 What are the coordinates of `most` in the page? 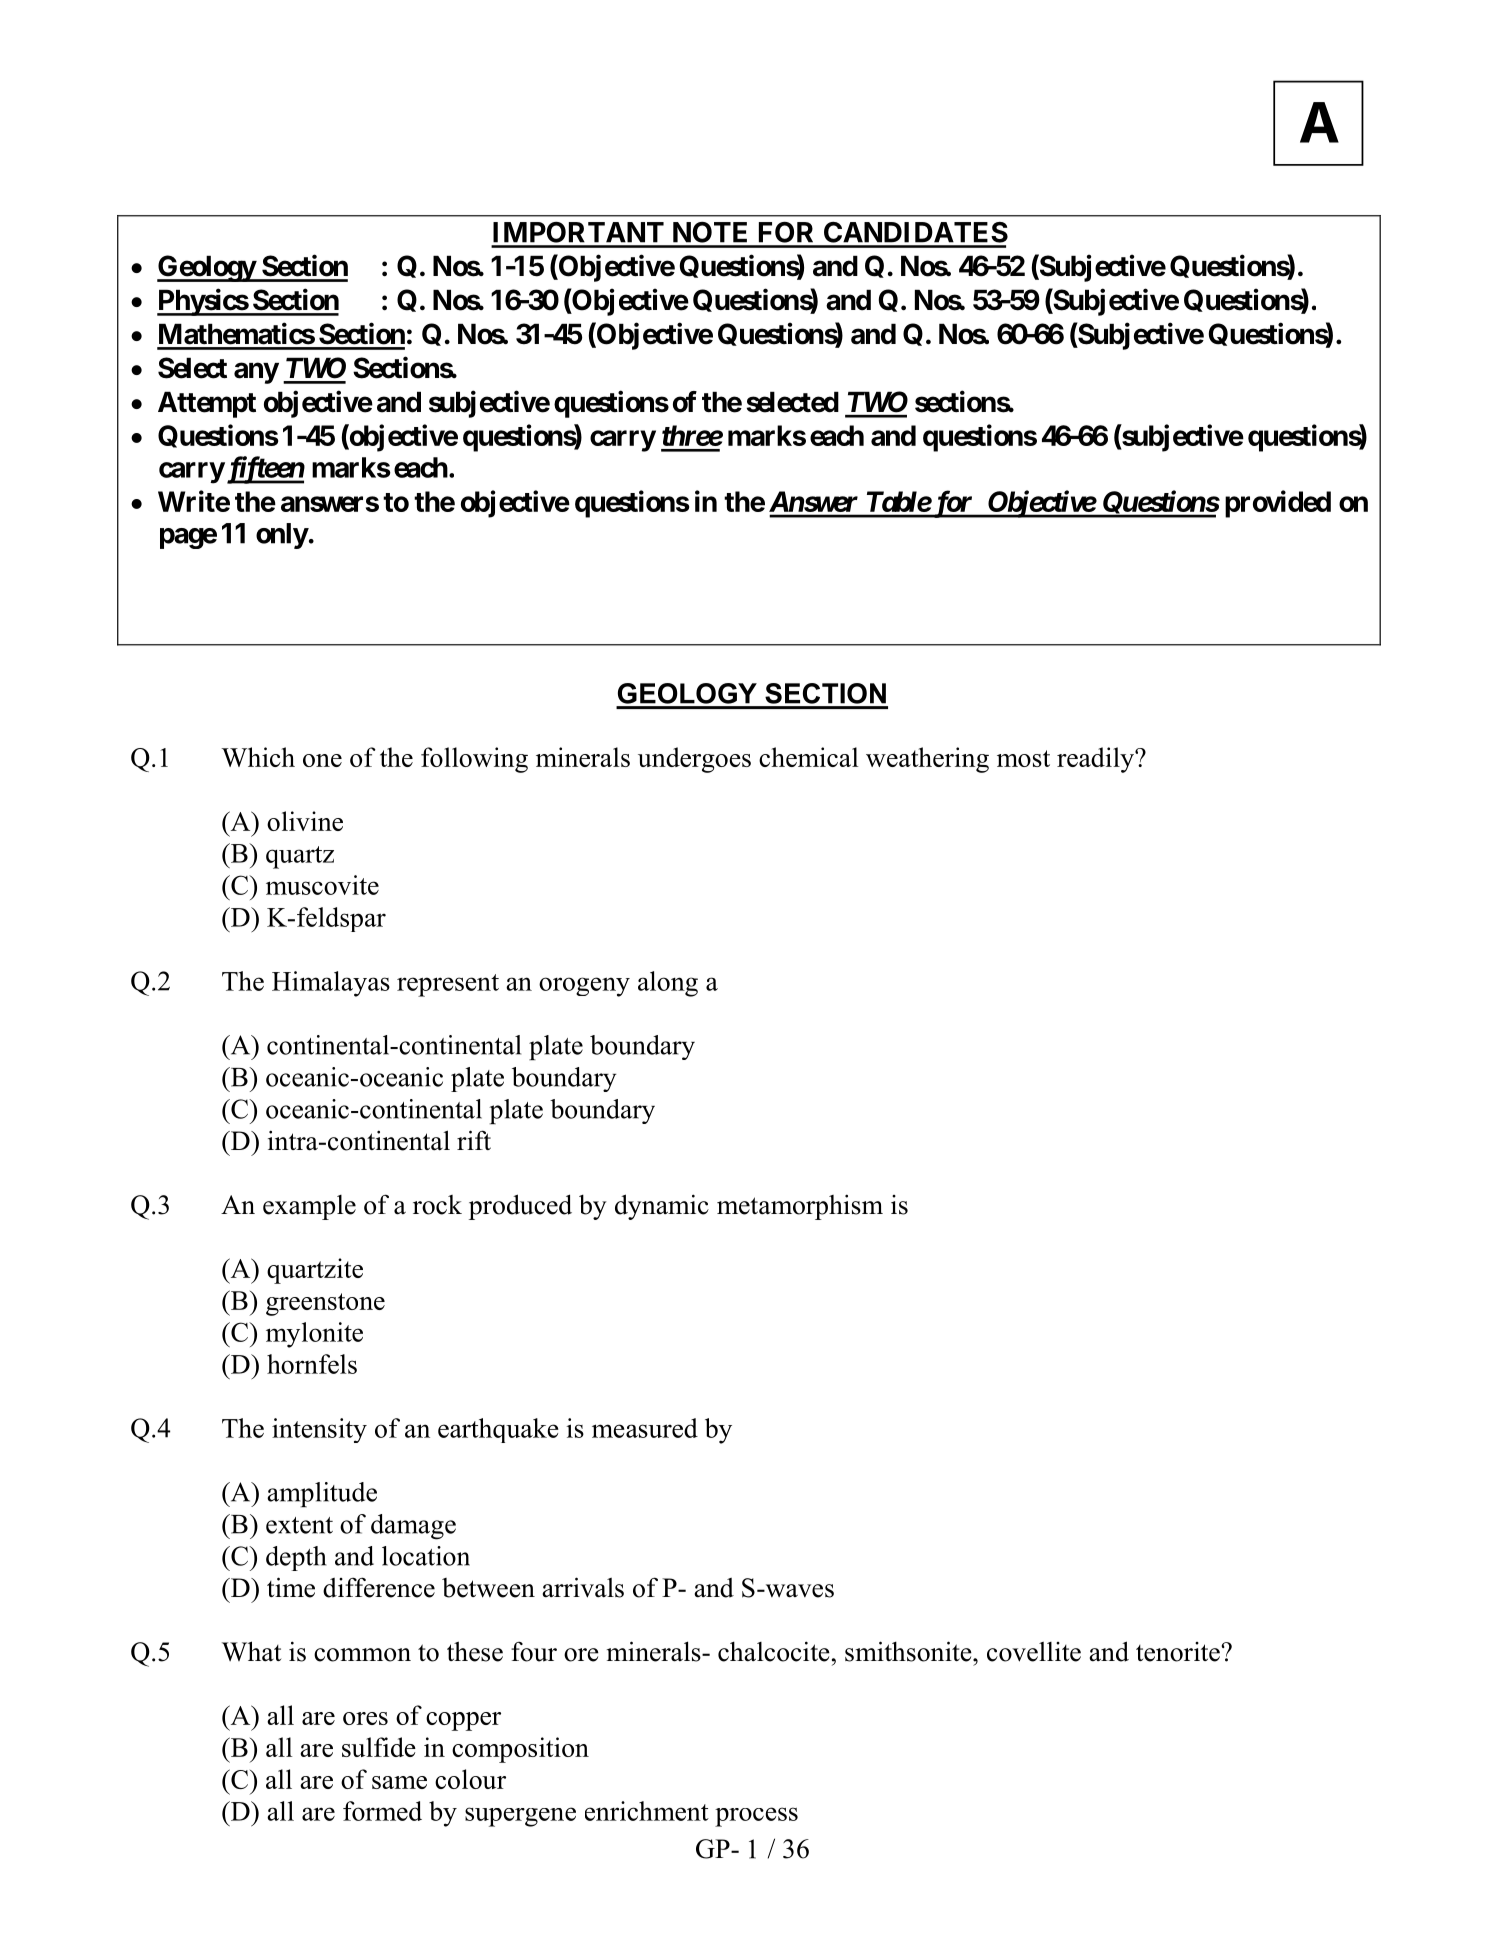 It's located at (1023, 758).
